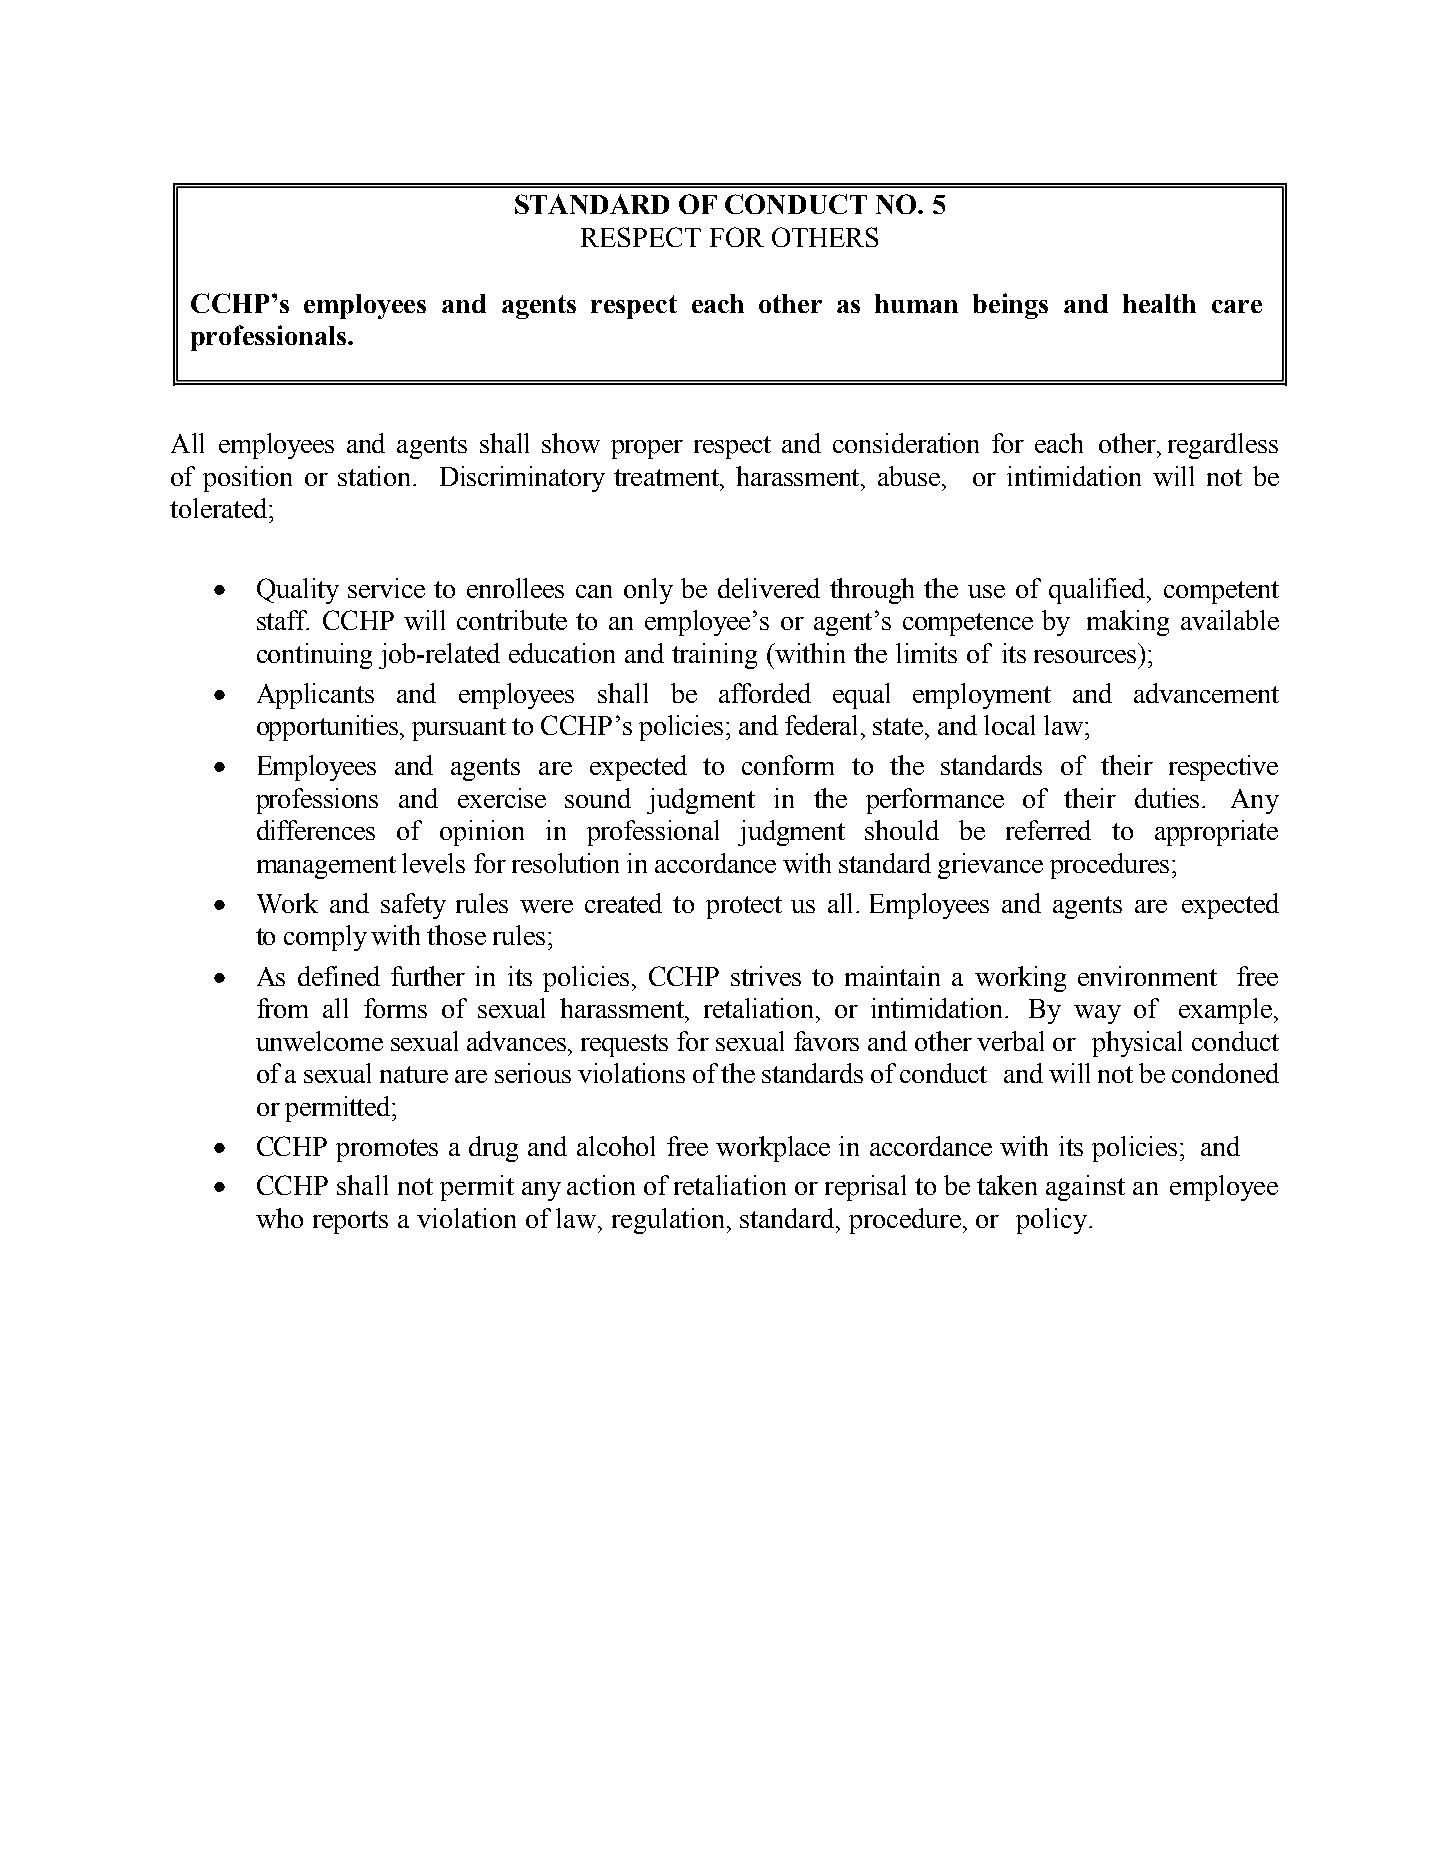 The height and width of the image is (1875, 1449). Describe the element at coordinates (329, 728) in the image. I see `opportunities` at that location.
